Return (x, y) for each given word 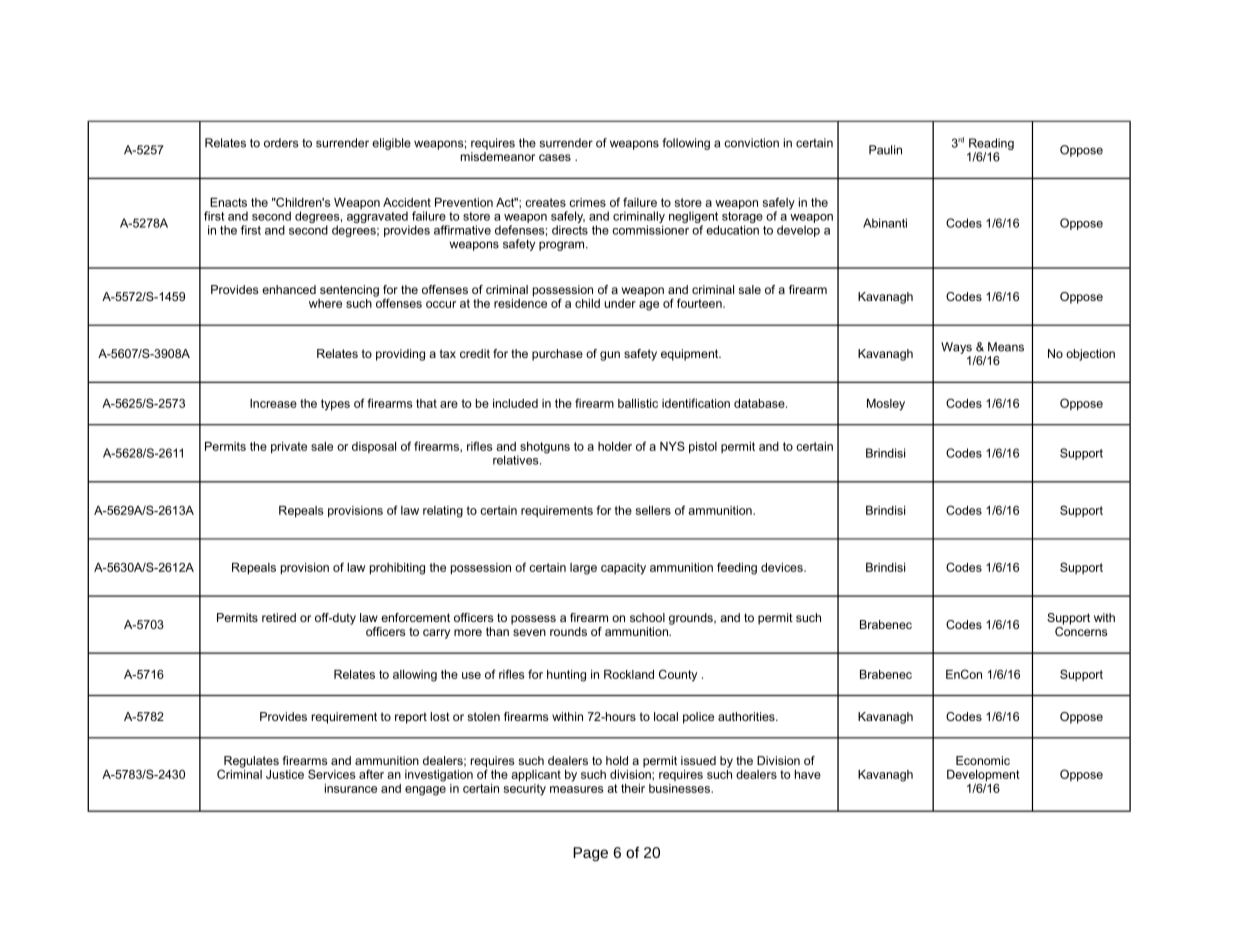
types (335, 405)
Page (590, 854)
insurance (351, 788)
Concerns (1081, 630)
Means (1006, 347)
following (686, 144)
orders (281, 143)
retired (279, 617)
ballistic (638, 403)
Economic (983, 760)
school (647, 617)
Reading (991, 145)
